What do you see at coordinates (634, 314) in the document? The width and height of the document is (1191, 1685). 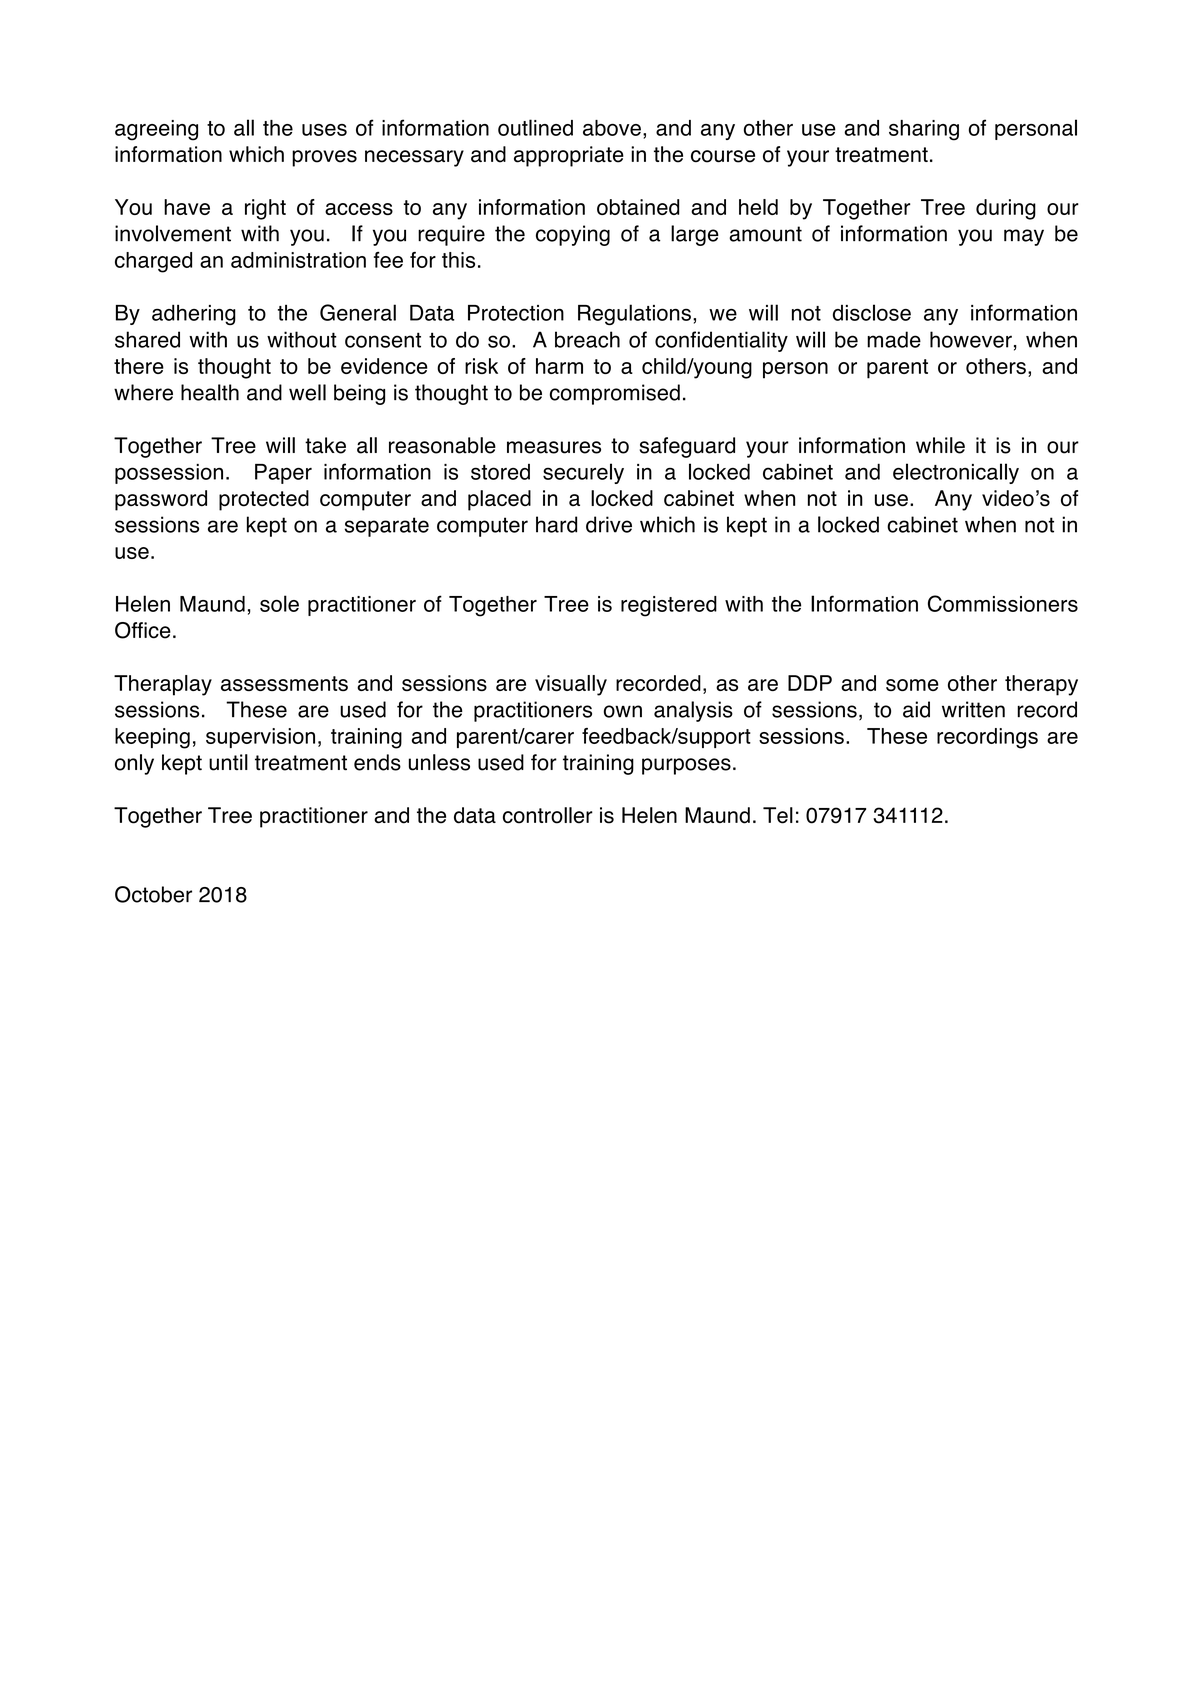 I see `Regulations` at bounding box center [634, 314].
